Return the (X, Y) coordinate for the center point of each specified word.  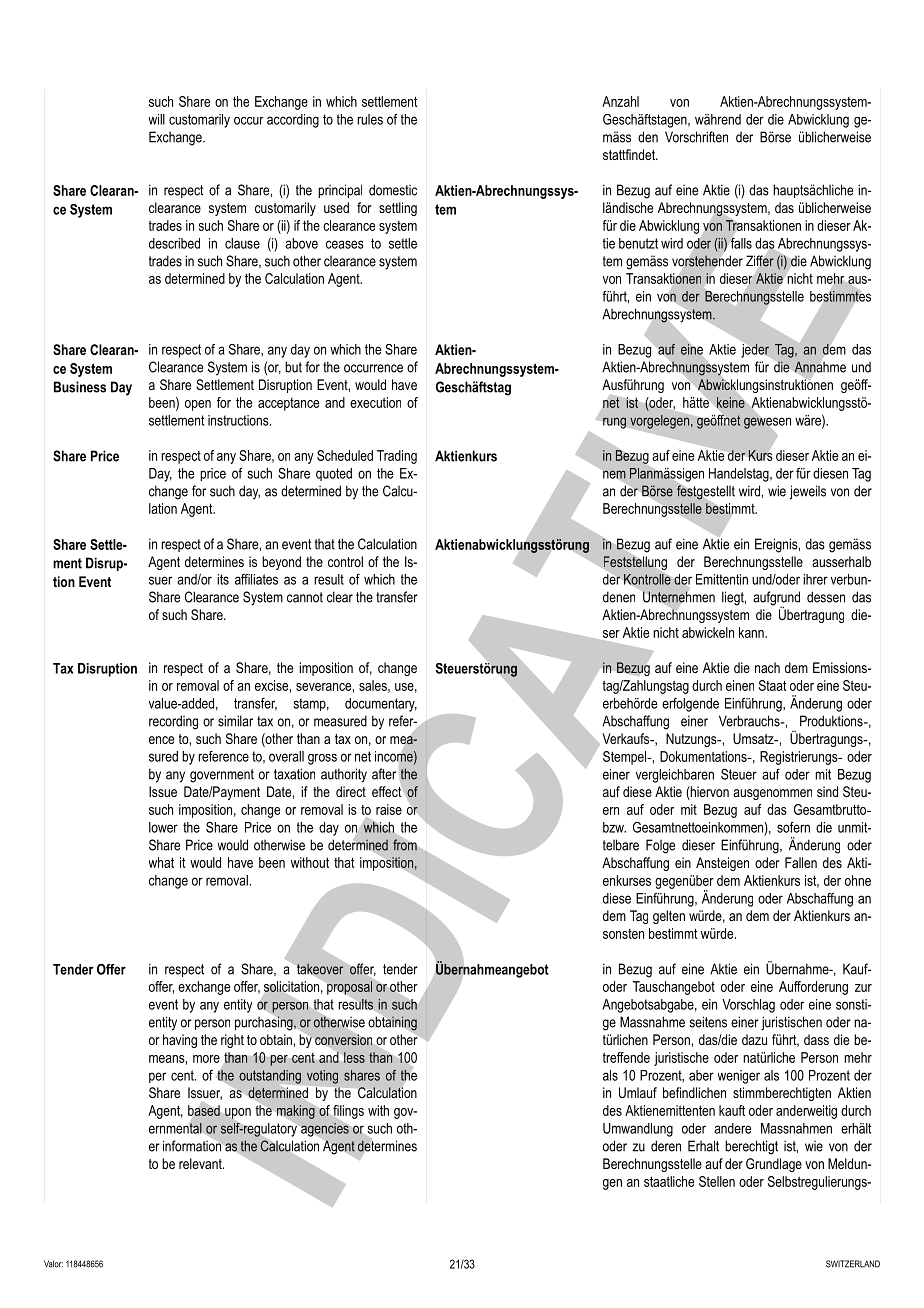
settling (398, 209)
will (157, 119)
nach (767, 667)
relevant (201, 1163)
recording (173, 722)
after (384, 774)
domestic (393, 190)
